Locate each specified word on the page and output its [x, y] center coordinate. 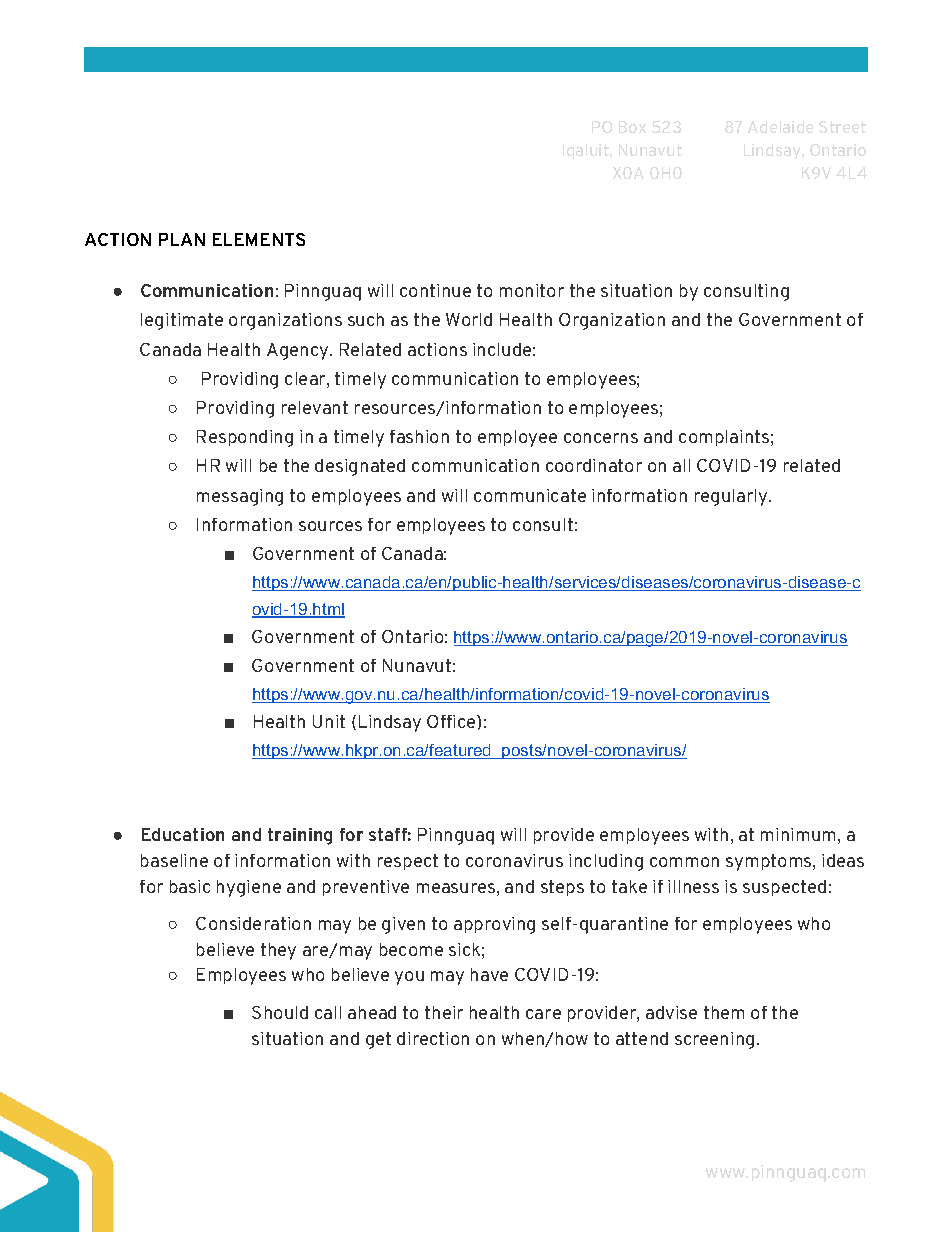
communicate [530, 495]
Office [452, 721]
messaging [240, 497]
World [469, 319]
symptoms [770, 862]
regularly [732, 497]
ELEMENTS [259, 239]
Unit [329, 721]
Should [280, 1012]
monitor [532, 290]
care [543, 1014]
